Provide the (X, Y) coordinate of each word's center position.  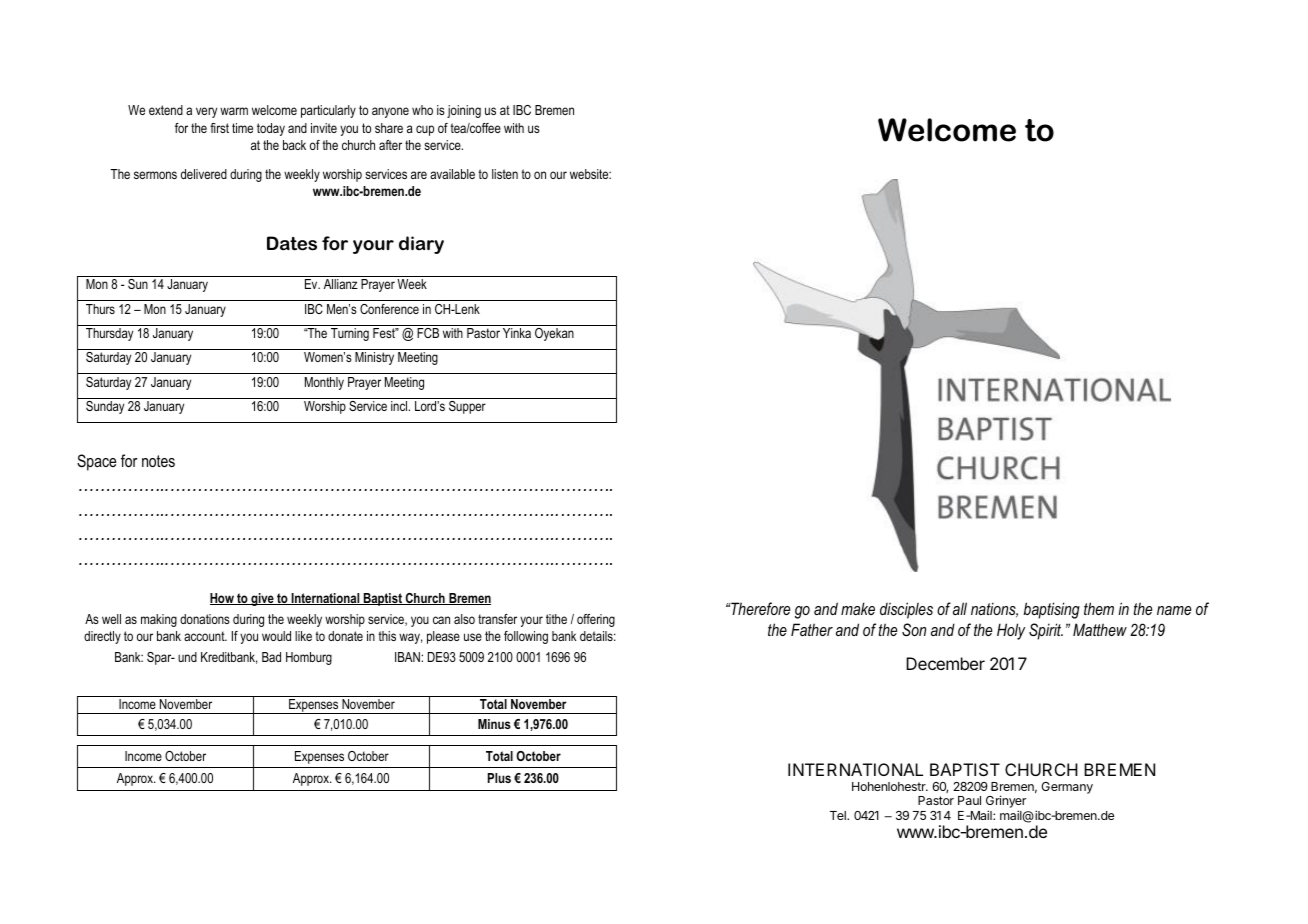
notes (158, 461)
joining (464, 111)
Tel (839, 815)
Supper (467, 407)
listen (505, 174)
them (1099, 608)
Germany (1067, 788)
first (219, 128)
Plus (499, 778)
